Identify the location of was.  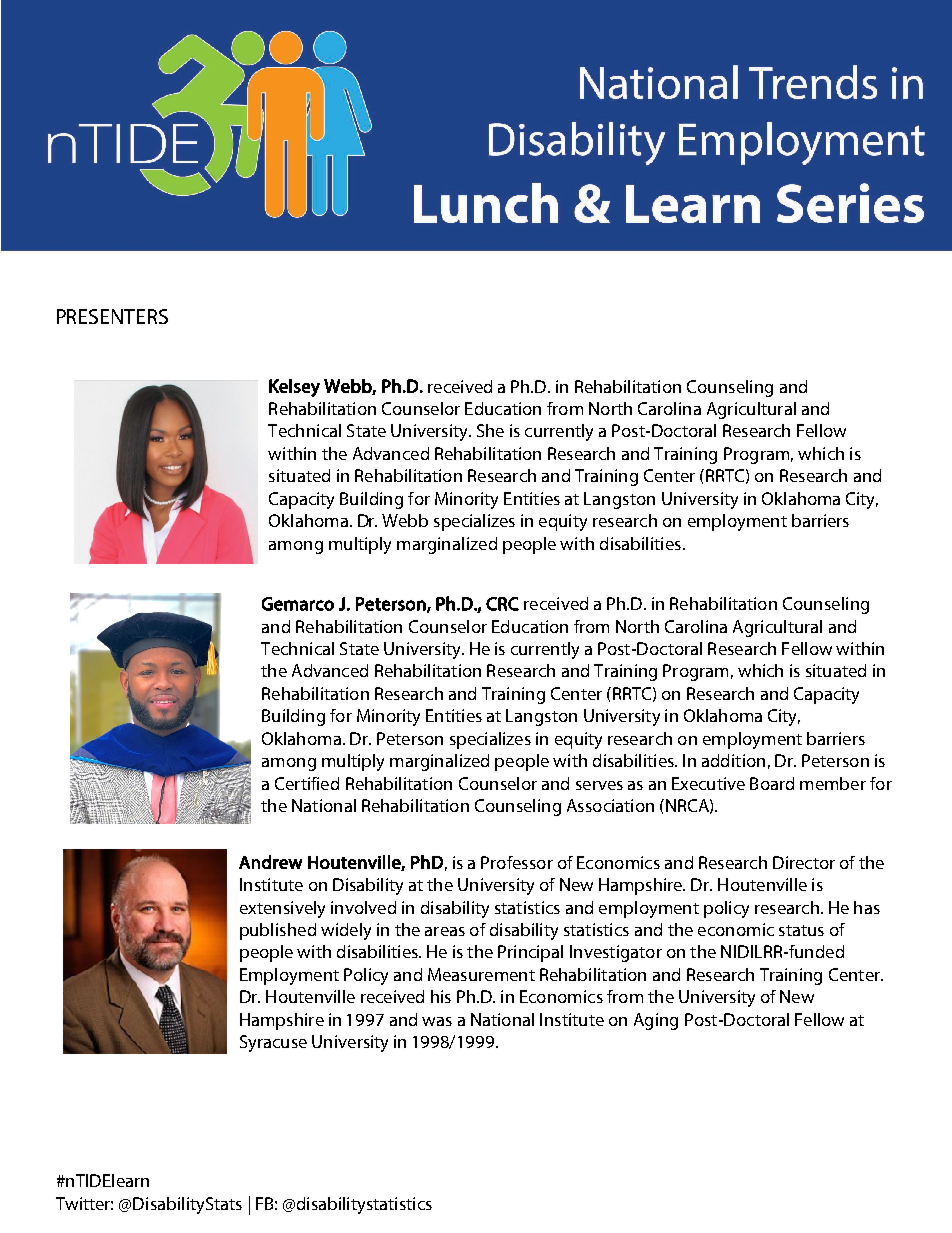
(437, 1021).
